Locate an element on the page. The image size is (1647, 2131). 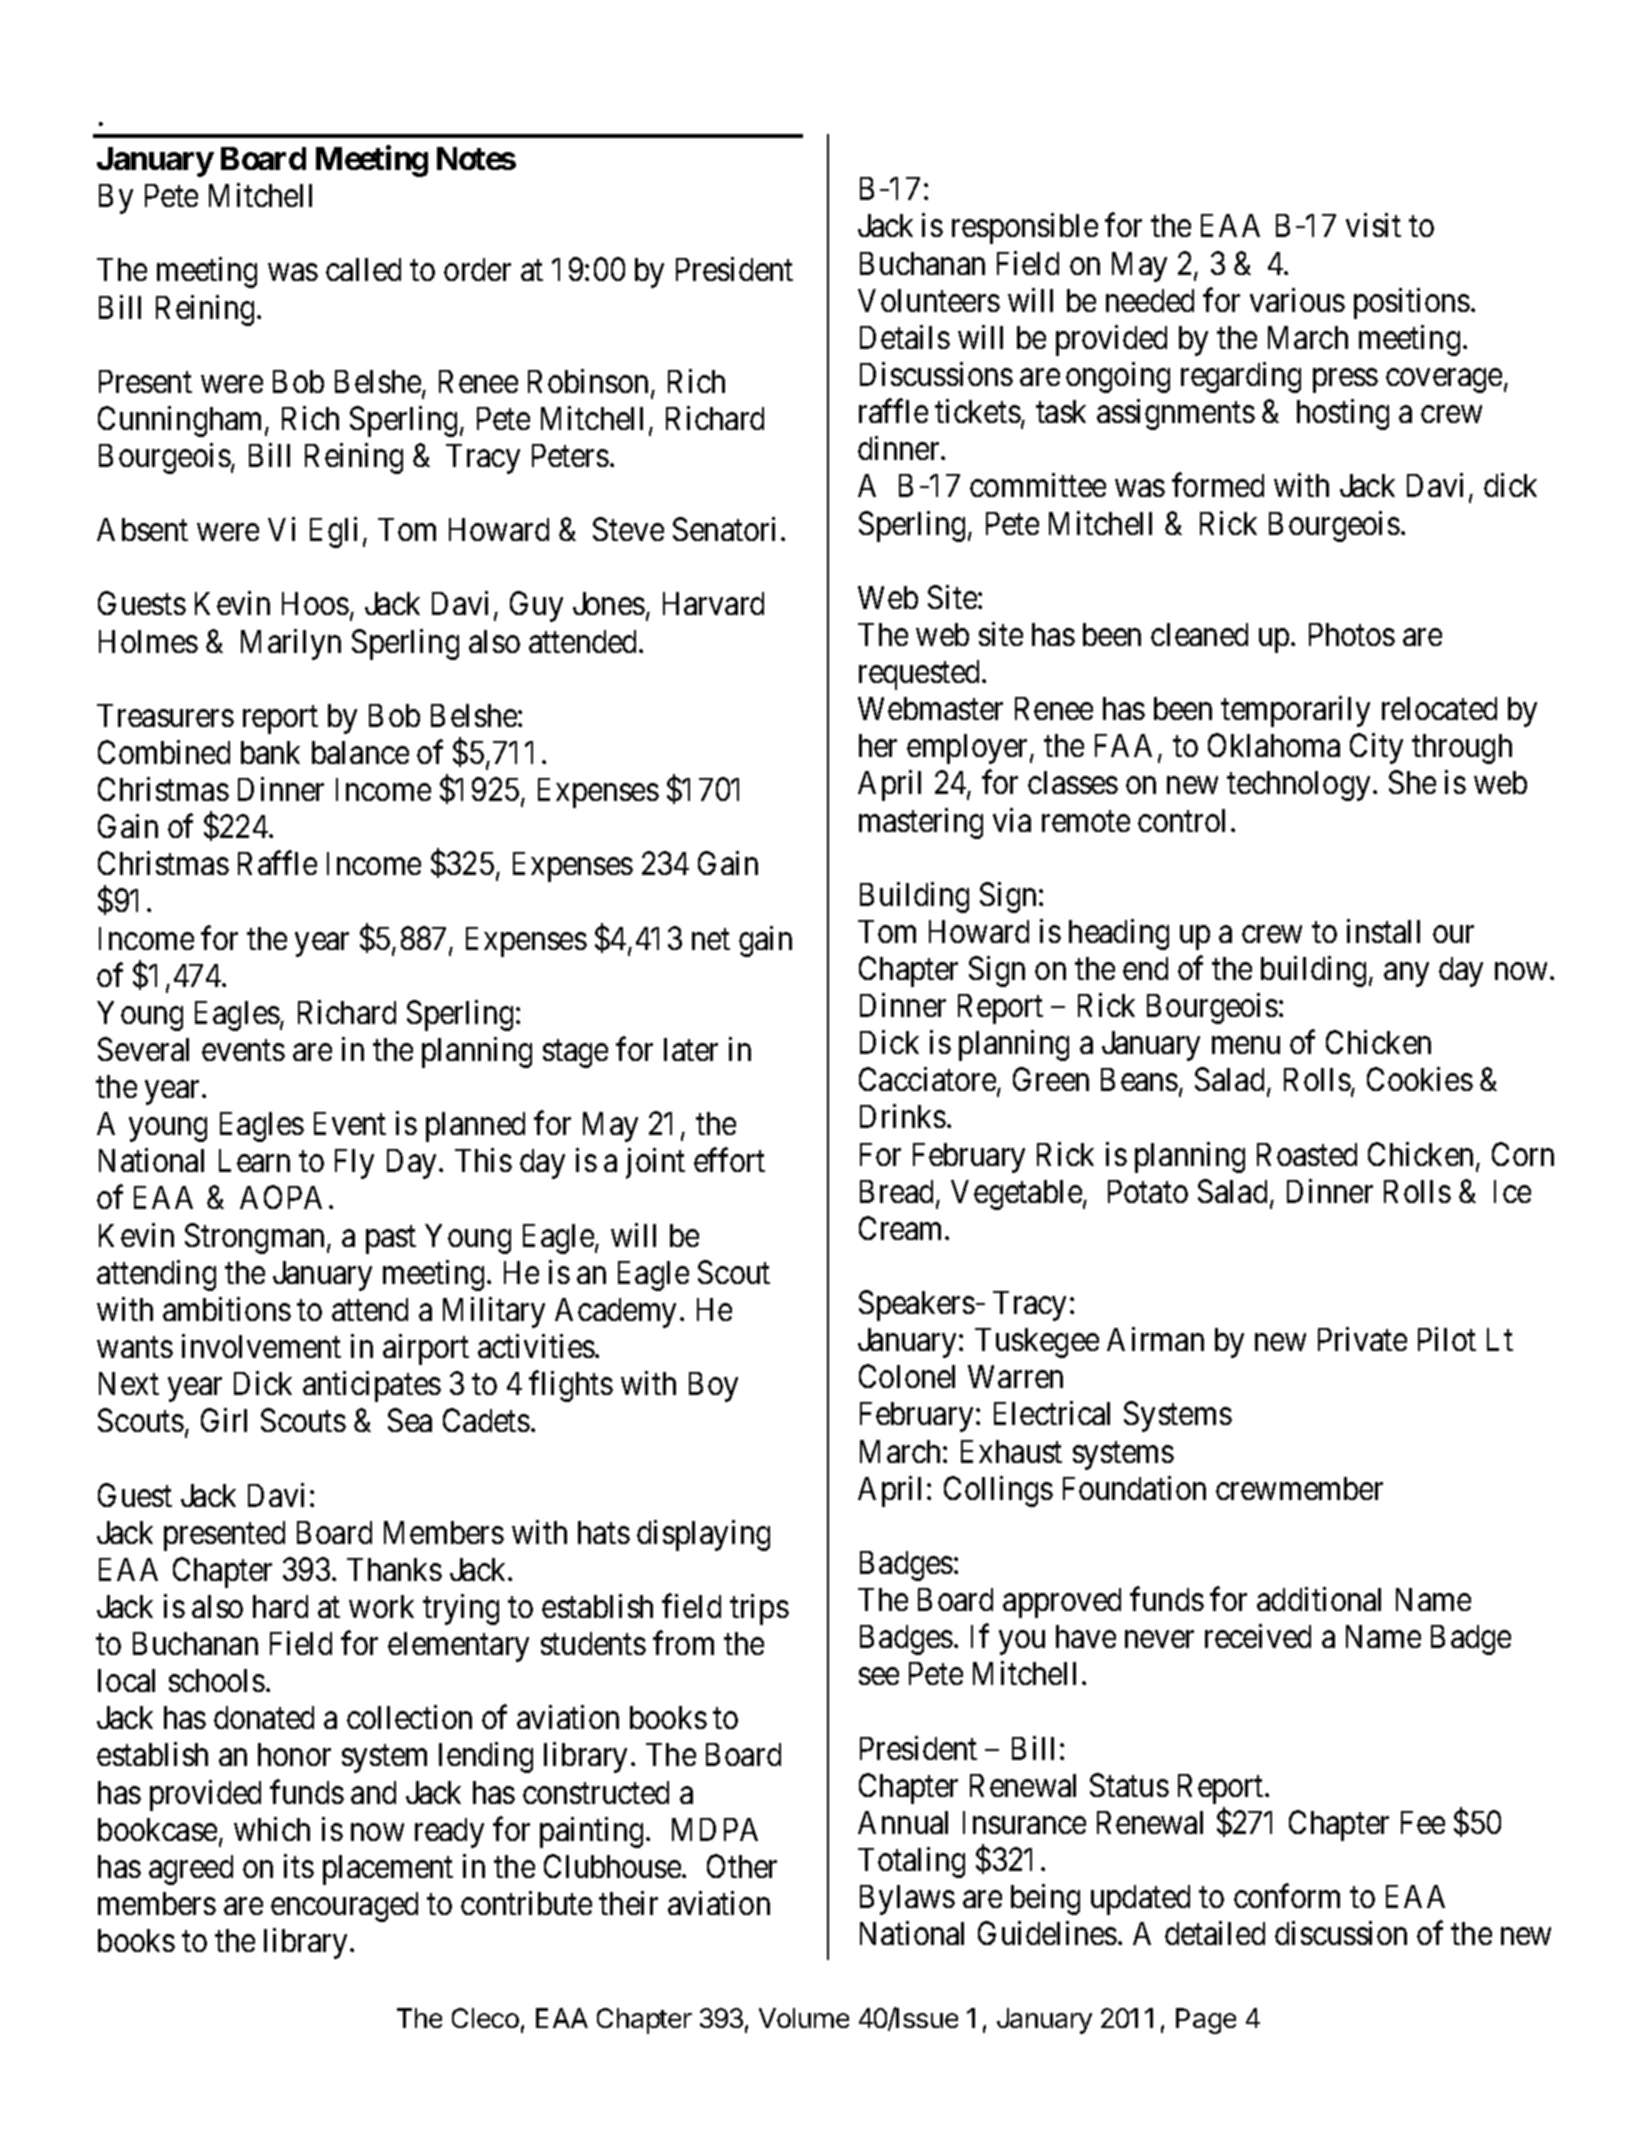
mastering is located at coordinates (921, 823).
